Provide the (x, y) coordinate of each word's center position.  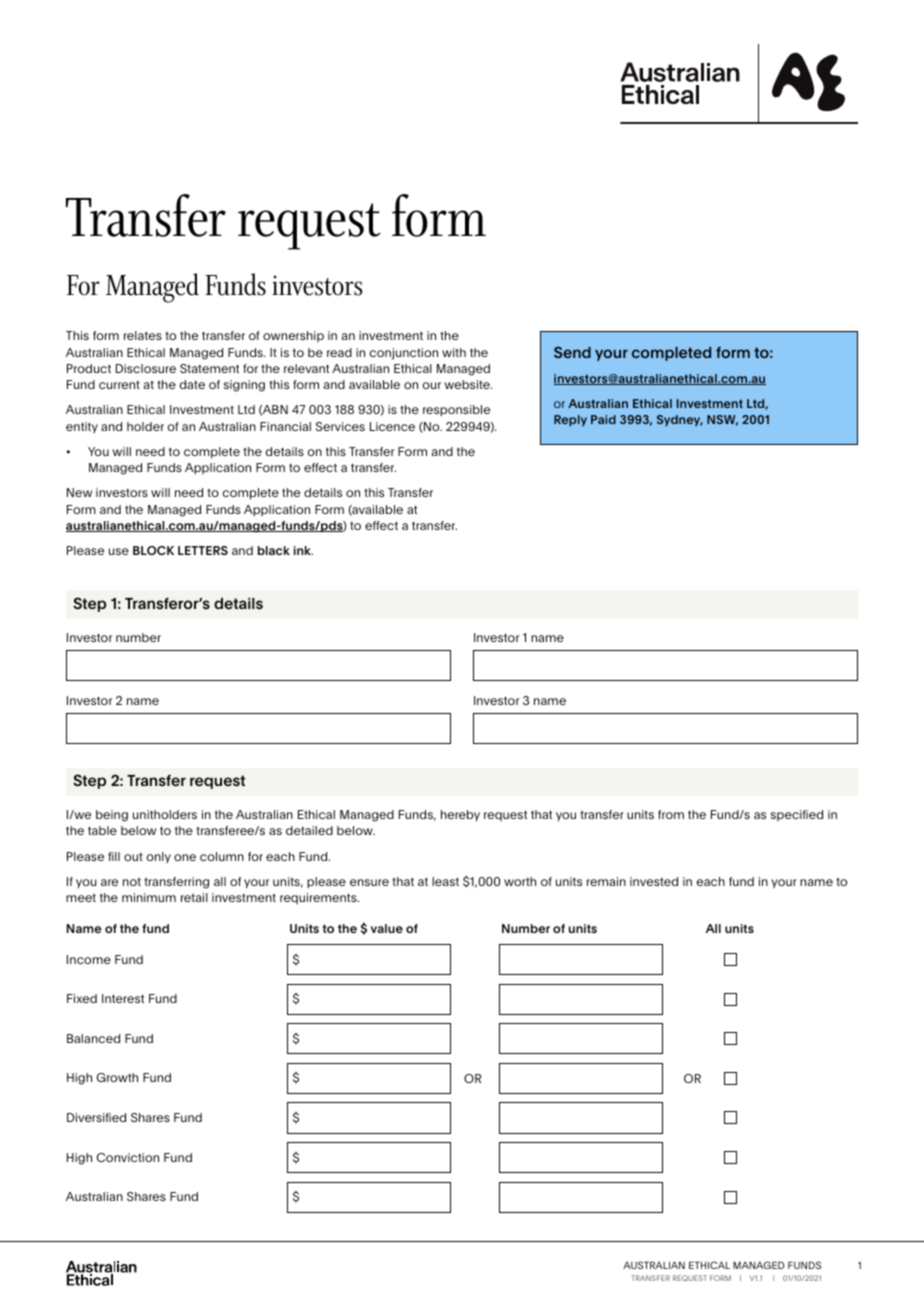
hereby (460, 815)
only (159, 857)
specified (797, 815)
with (454, 352)
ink (303, 550)
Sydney (680, 420)
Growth (117, 1077)
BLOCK (153, 550)
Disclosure (146, 368)
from (671, 814)
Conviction (128, 1157)
